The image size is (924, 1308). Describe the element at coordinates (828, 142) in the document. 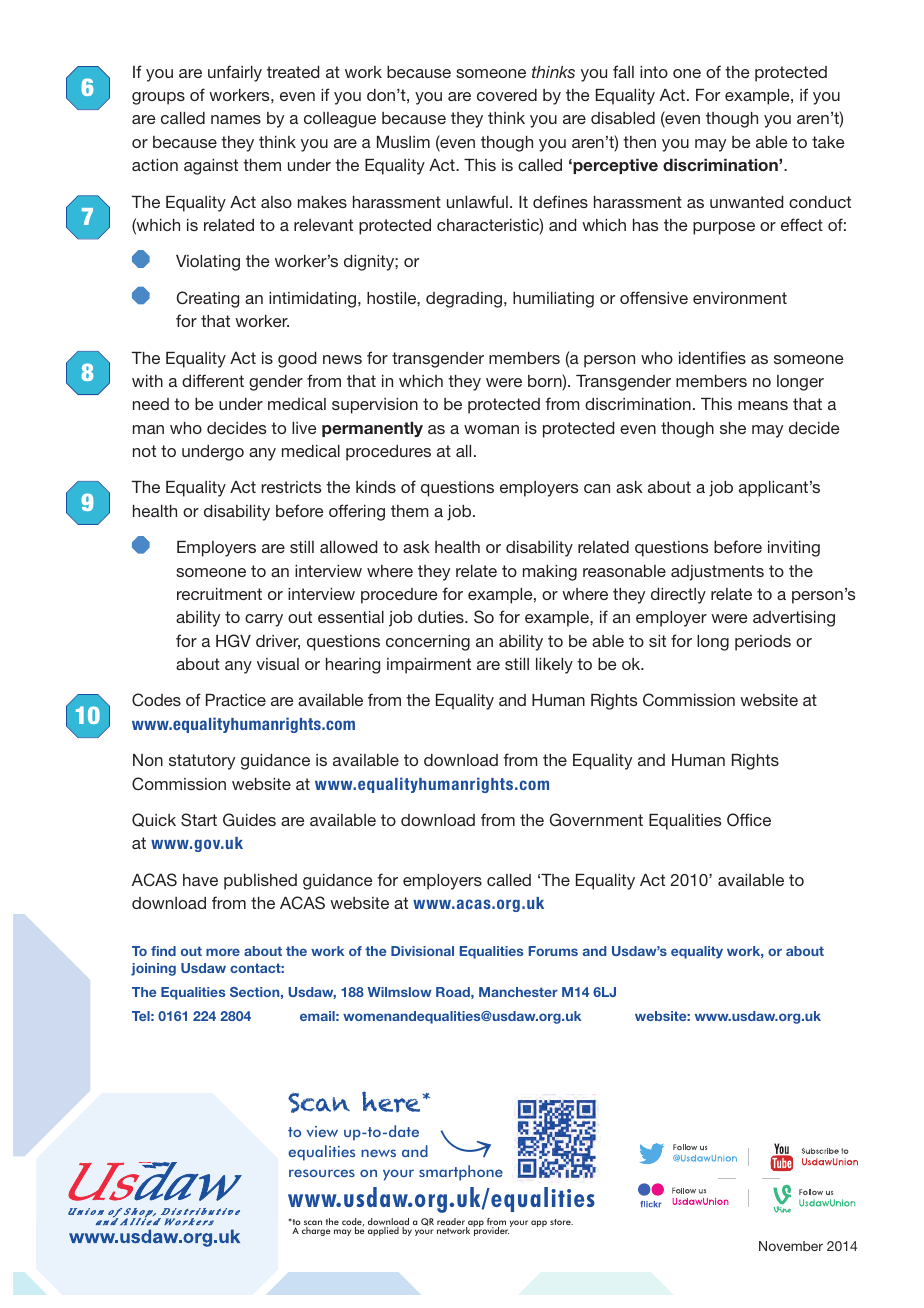

I see `take` at that location.
